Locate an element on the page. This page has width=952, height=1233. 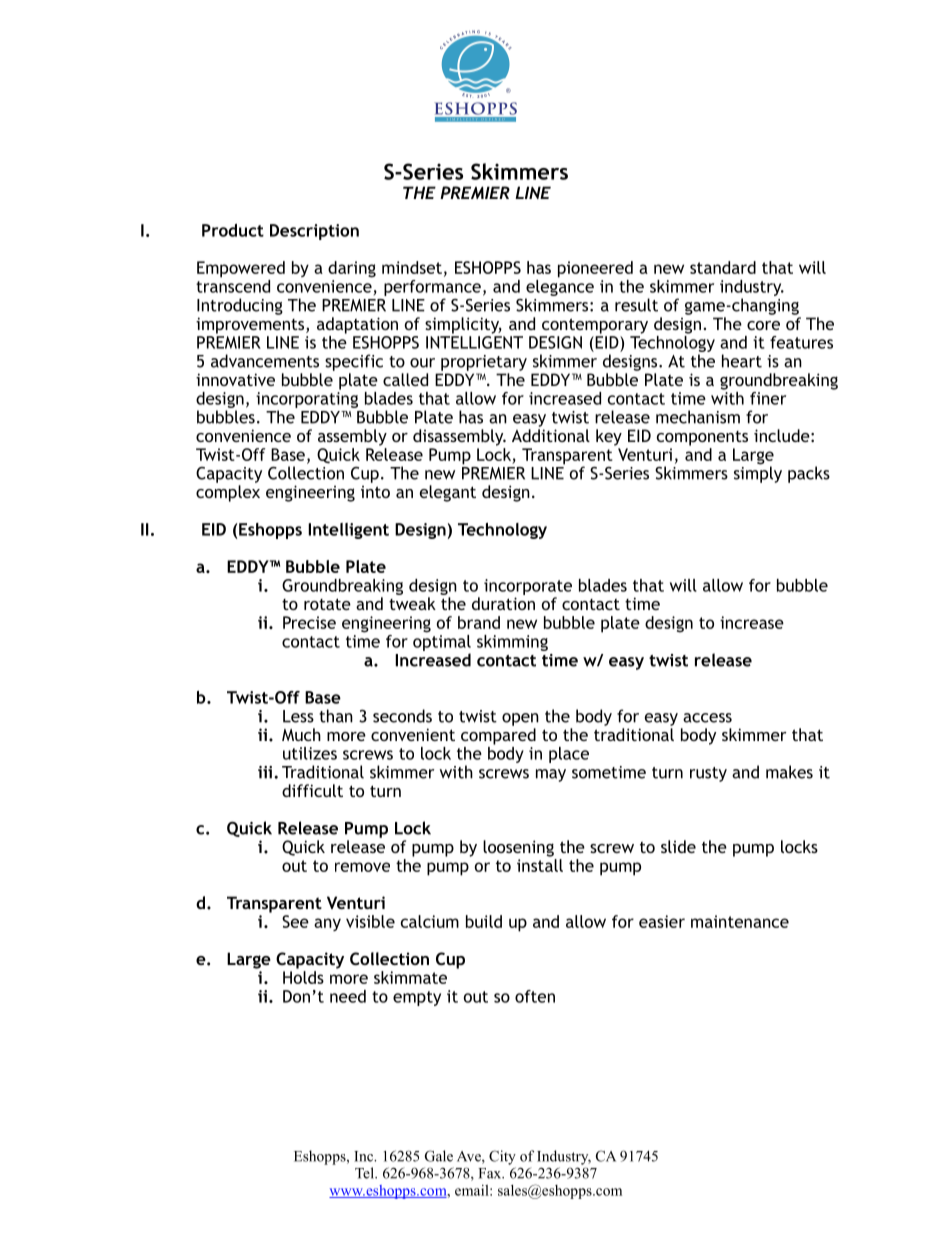
remove is located at coordinates (362, 867).
